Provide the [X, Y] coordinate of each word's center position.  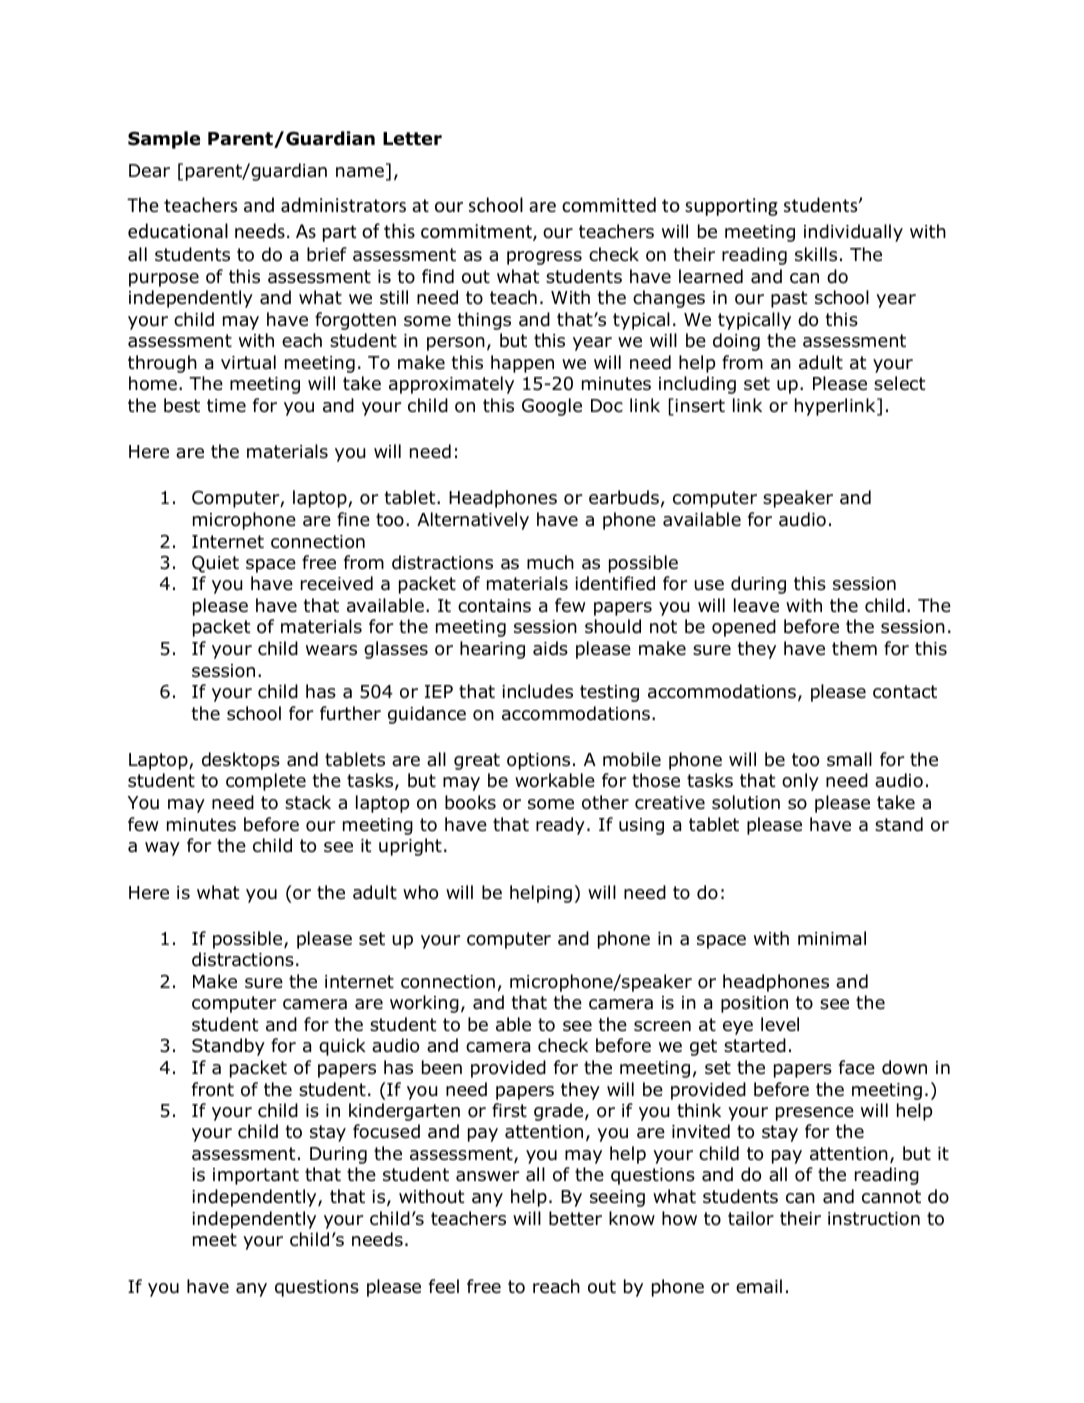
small [849, 759]
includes [537, 691]
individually [853, 233]
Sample [164, 140]
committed [609, 204]
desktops [241, 761]
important [256, 1176]
